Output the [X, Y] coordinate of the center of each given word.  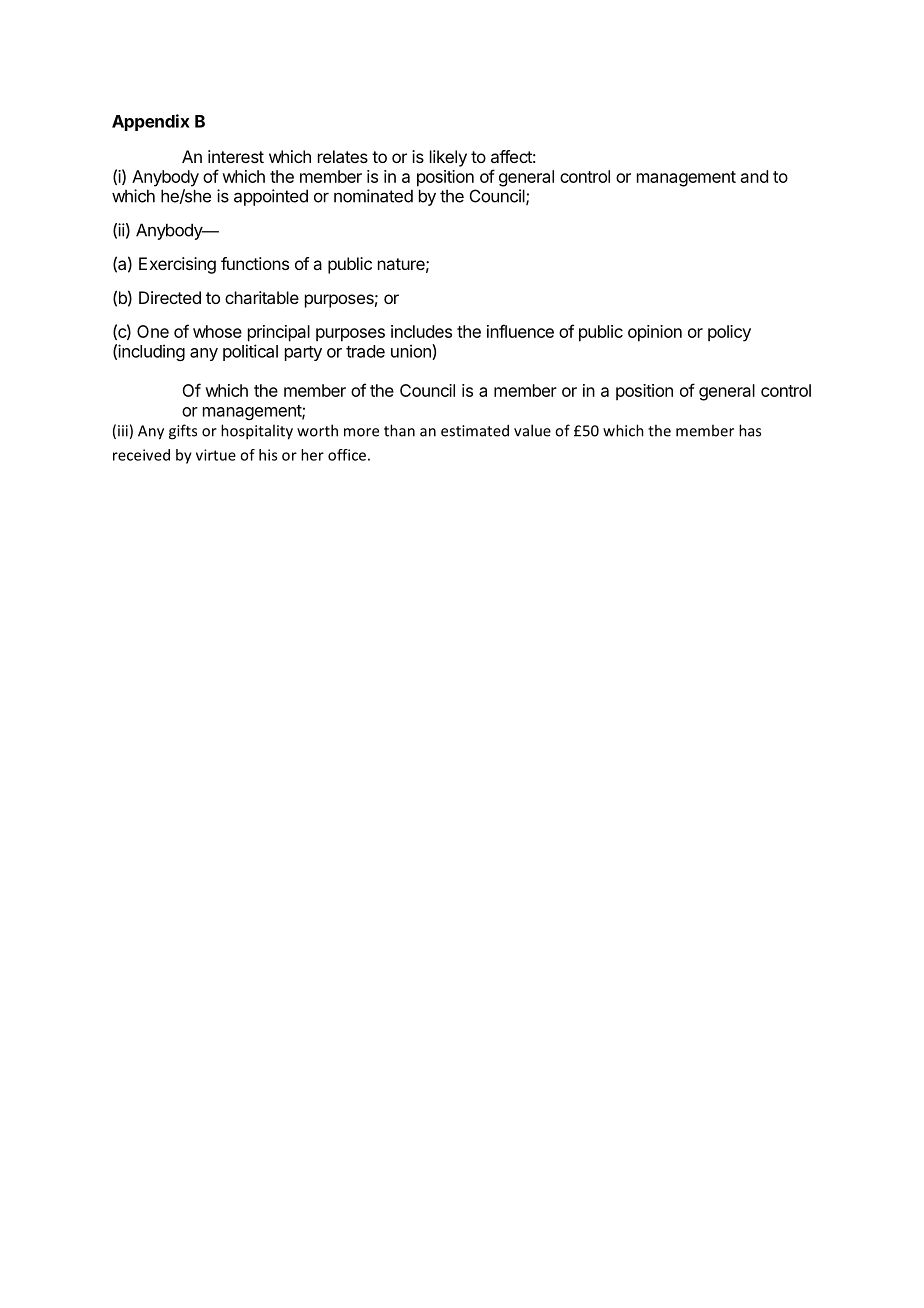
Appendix [151, 122]
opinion [655, 333]
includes [421, 331]
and [754, 176]
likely [448, 158]
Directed [170, 297]
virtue [216, 455]
